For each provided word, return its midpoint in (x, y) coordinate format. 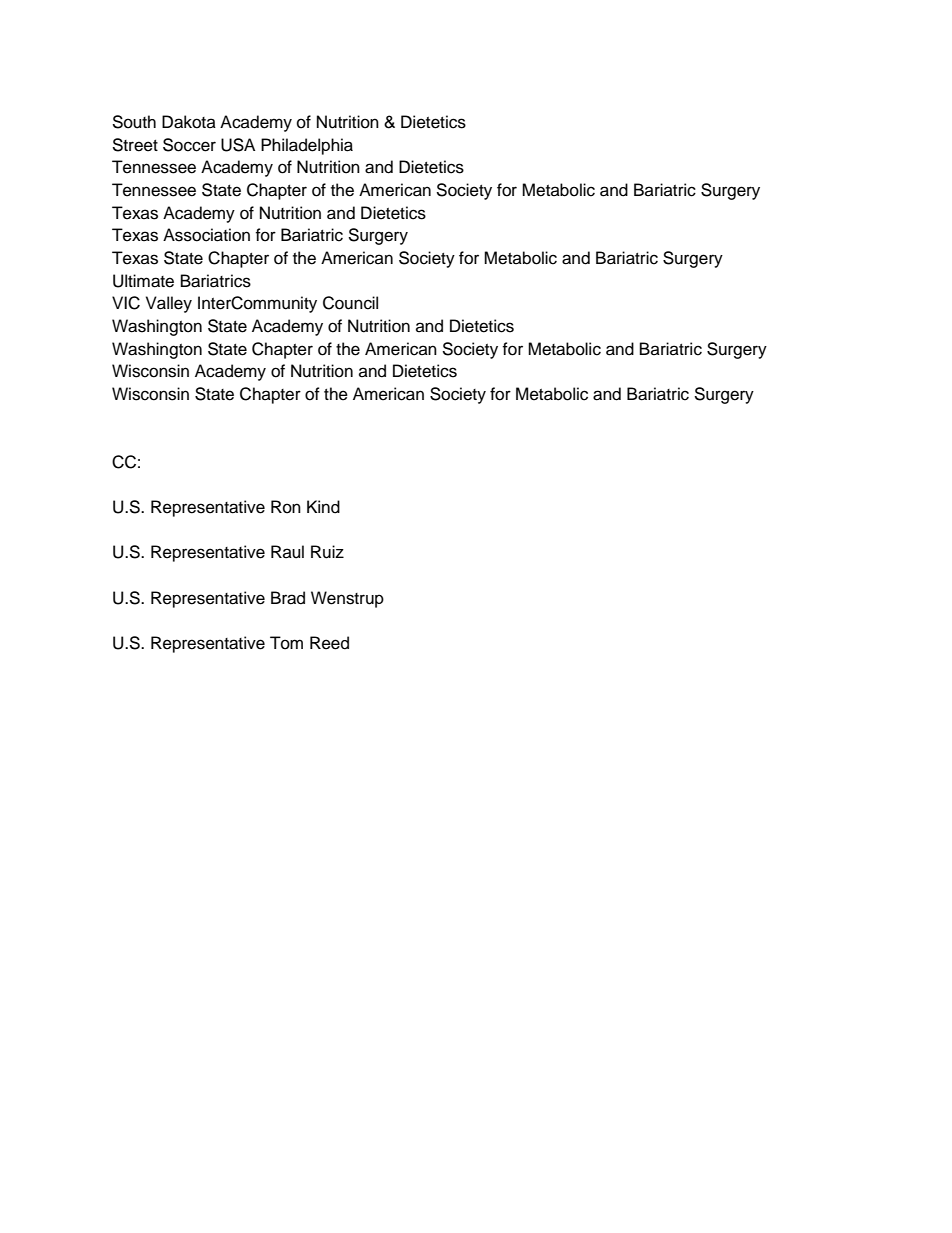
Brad (288, 598)
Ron (286, 507)
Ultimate (143, 281)
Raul (287, 552)
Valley (169, 304)
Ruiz (327, 552)
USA (238, 145)
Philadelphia (307, 146)
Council (350, 303)
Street (135, 145)
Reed (329, 643)
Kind (323, 507)
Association (206, 235)
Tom (286, 643)
